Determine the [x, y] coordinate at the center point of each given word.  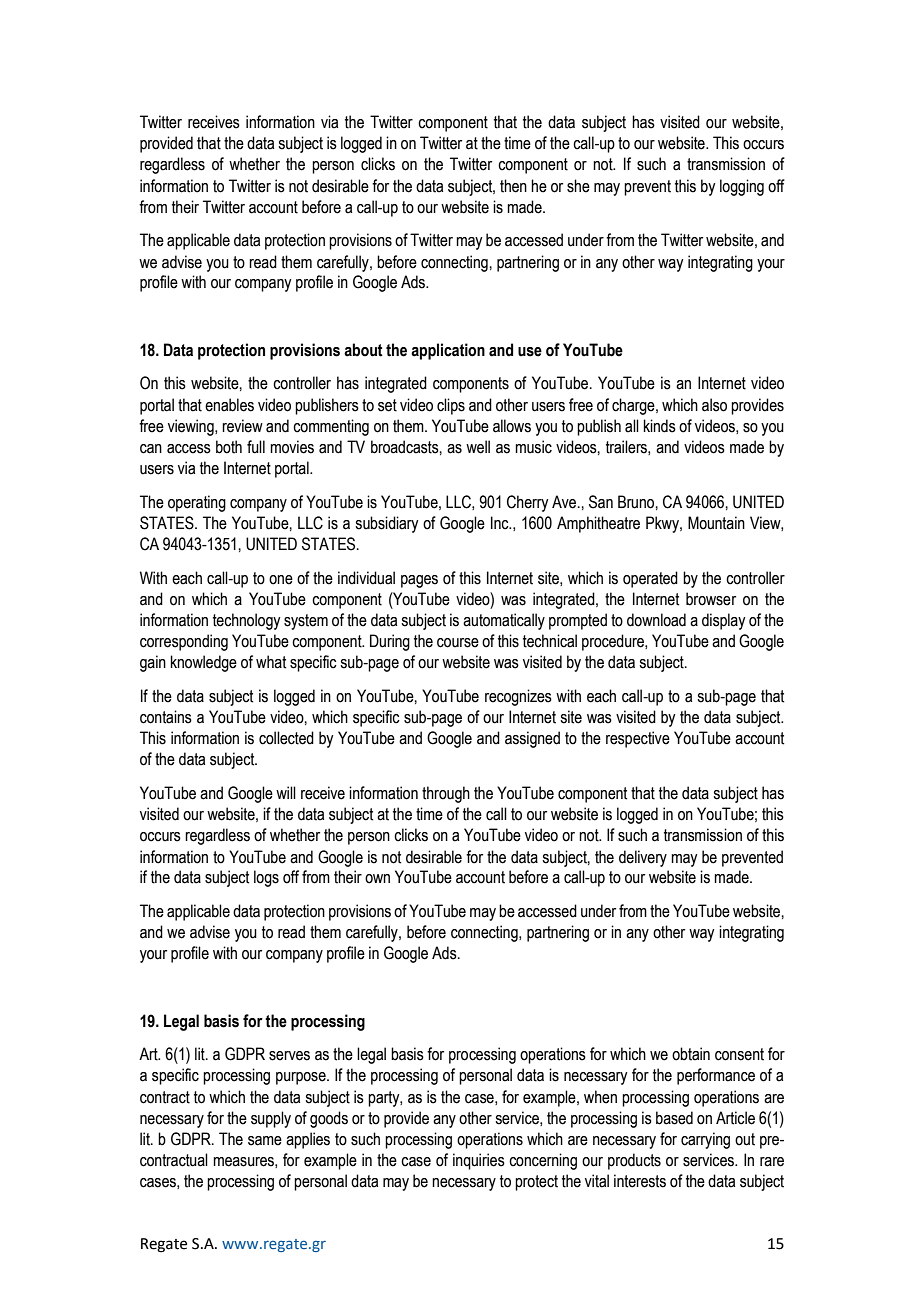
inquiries [479, 1161]
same [265, 1141]
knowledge [204, 663]
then [513, 186]
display [723, 621]
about [363, 350]
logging [742, 187]
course [458, 643]
